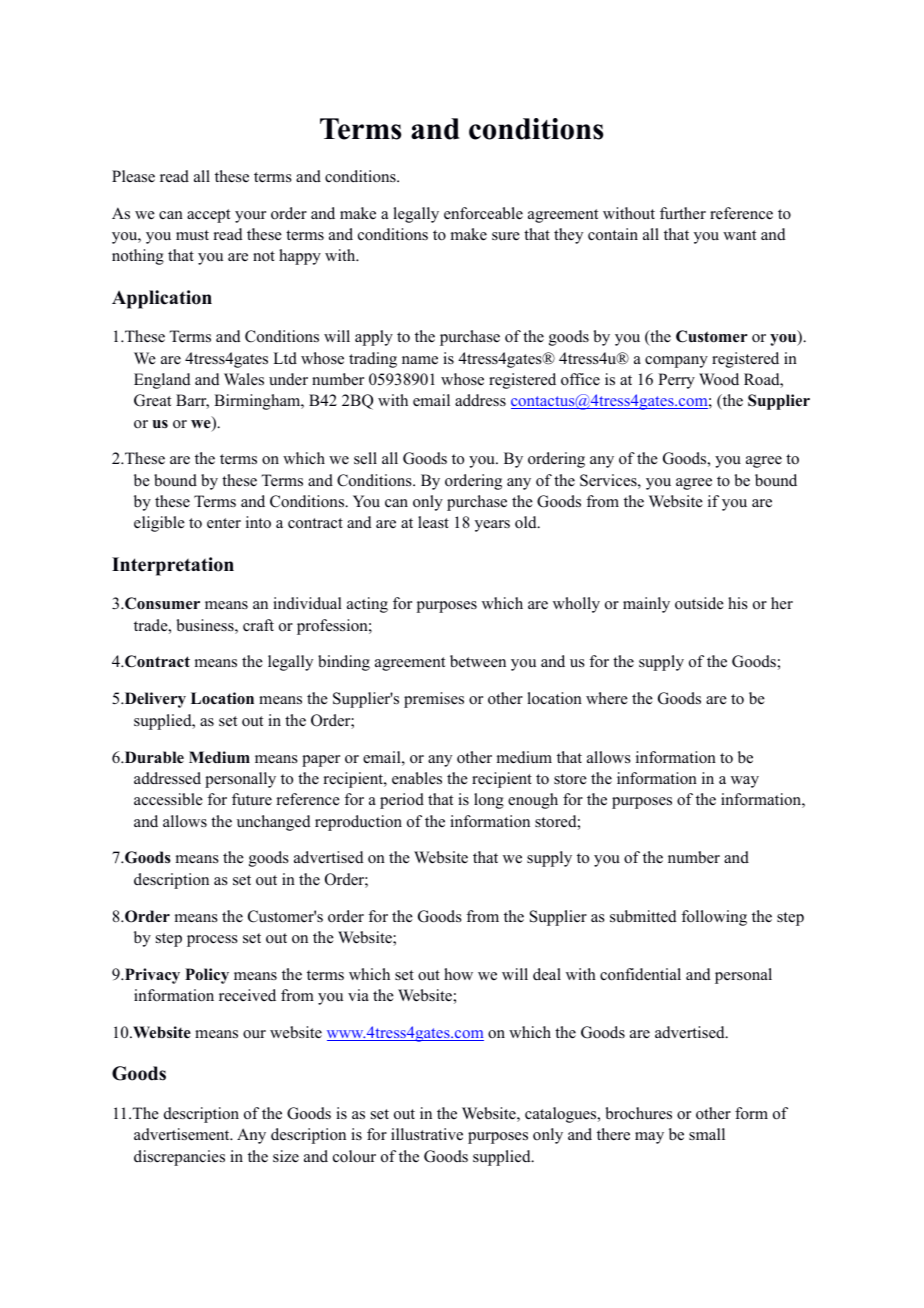 This page has height=1308, width=924. Describe the element at coordinates (208, 216) in the page. I see `accept` at that location.
